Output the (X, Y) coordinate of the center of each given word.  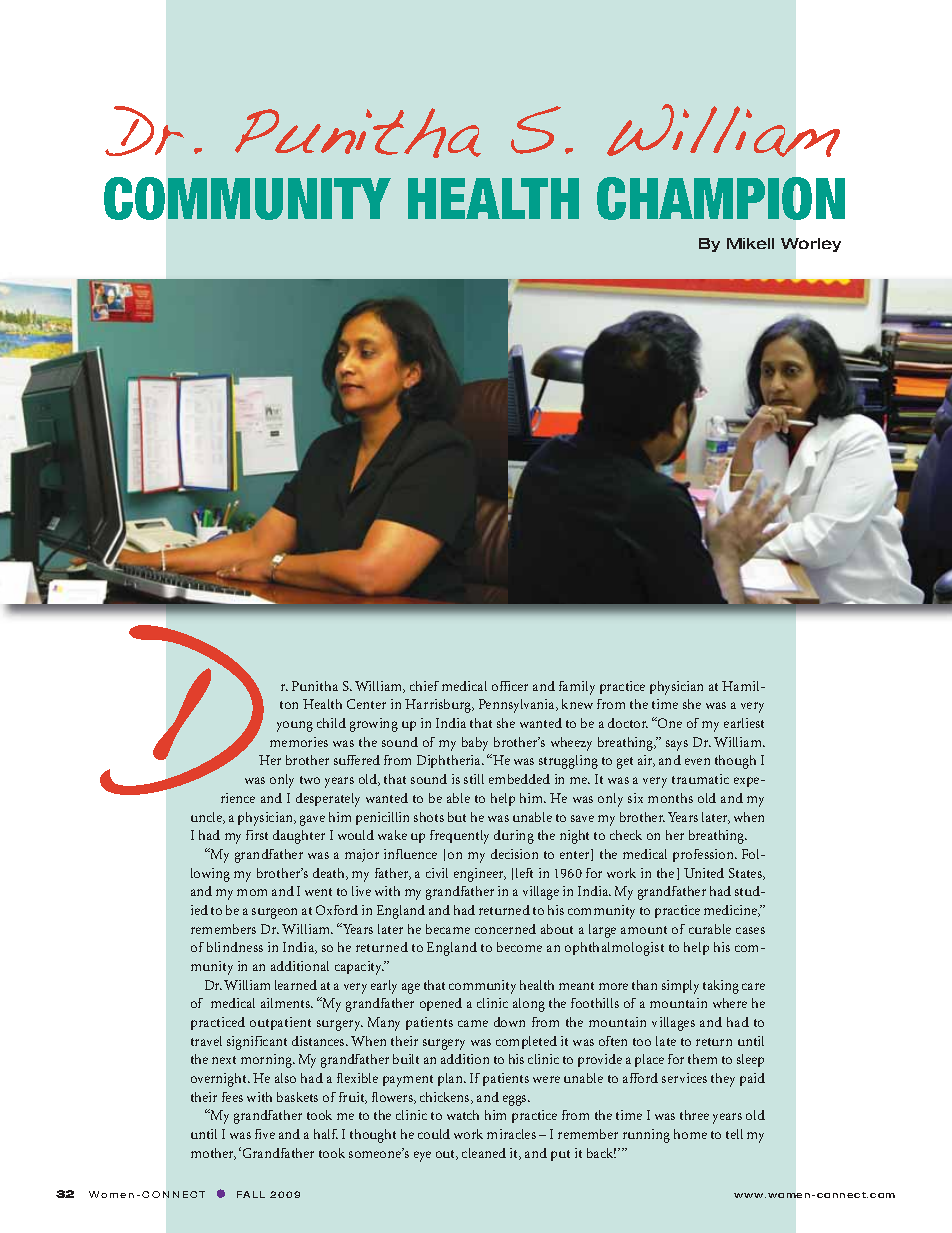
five (265, 1134)
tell (734, 1134)
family (577, 688)
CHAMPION (721, 198)
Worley (811, 245)
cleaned (484, 1153)
